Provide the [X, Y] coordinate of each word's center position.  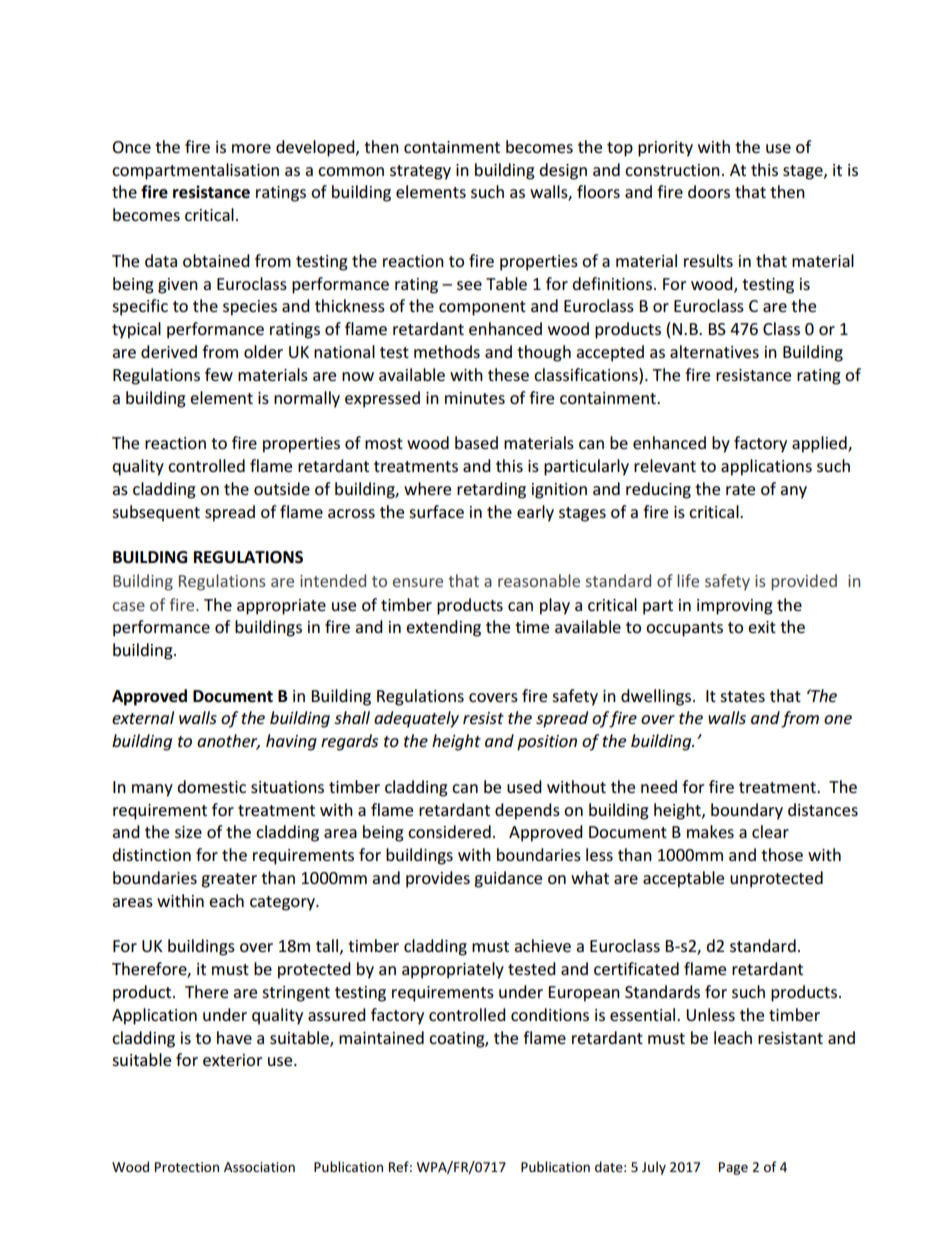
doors [709, 191]
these [508, 374]
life [688, 580]
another [228, 742]
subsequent [156, 513]
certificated [636, 968]
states [742, 696]
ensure [418, 582]
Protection [187, 1167]
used [524, 786]
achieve [542, 945]
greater [229, 880]
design [563, 171]
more [251, 148]
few [219, 374]
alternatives [714, 351]
